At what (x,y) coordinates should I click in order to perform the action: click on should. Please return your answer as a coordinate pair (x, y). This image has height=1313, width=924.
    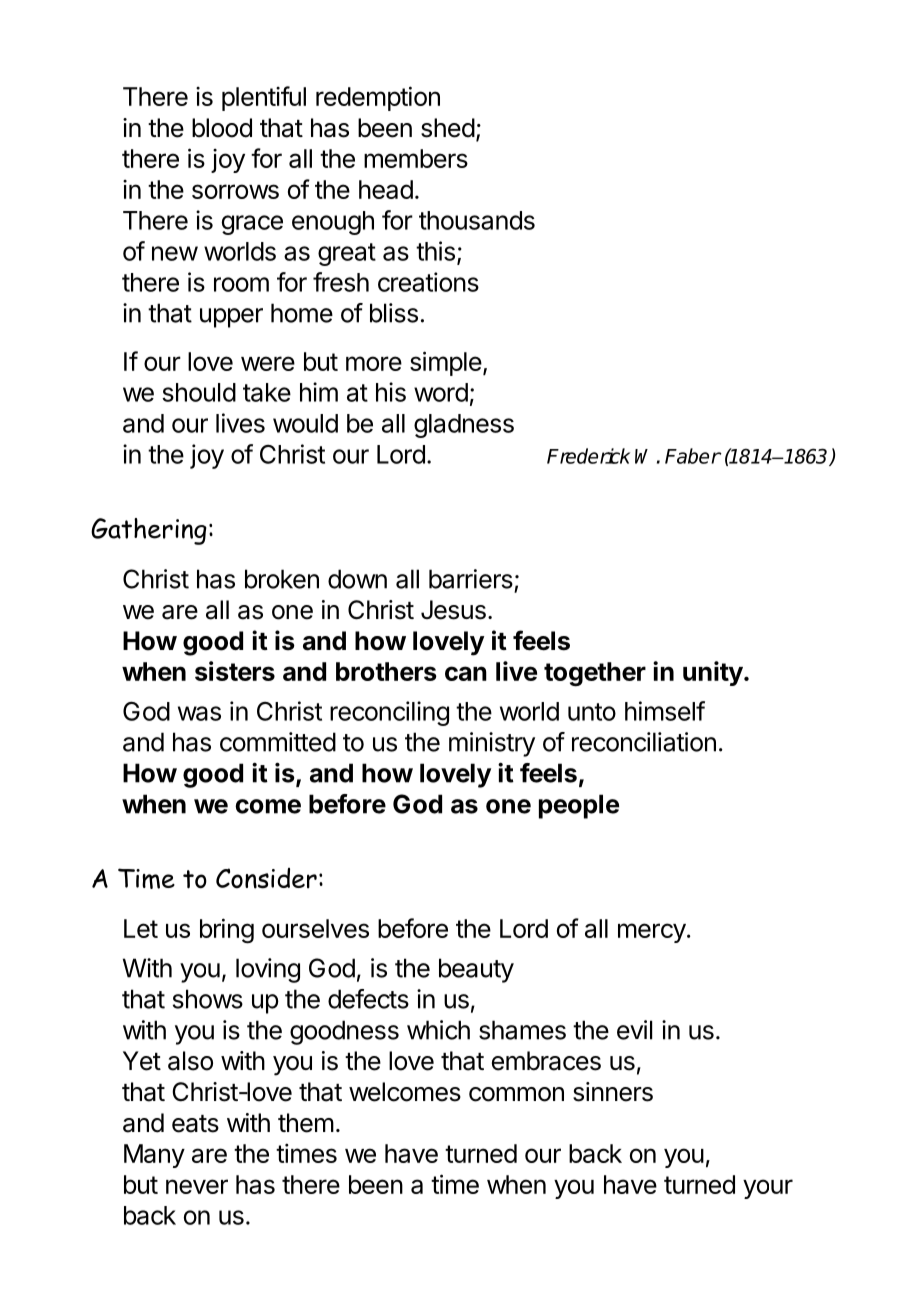
    Looking at the image, I should click on (199, 392).
